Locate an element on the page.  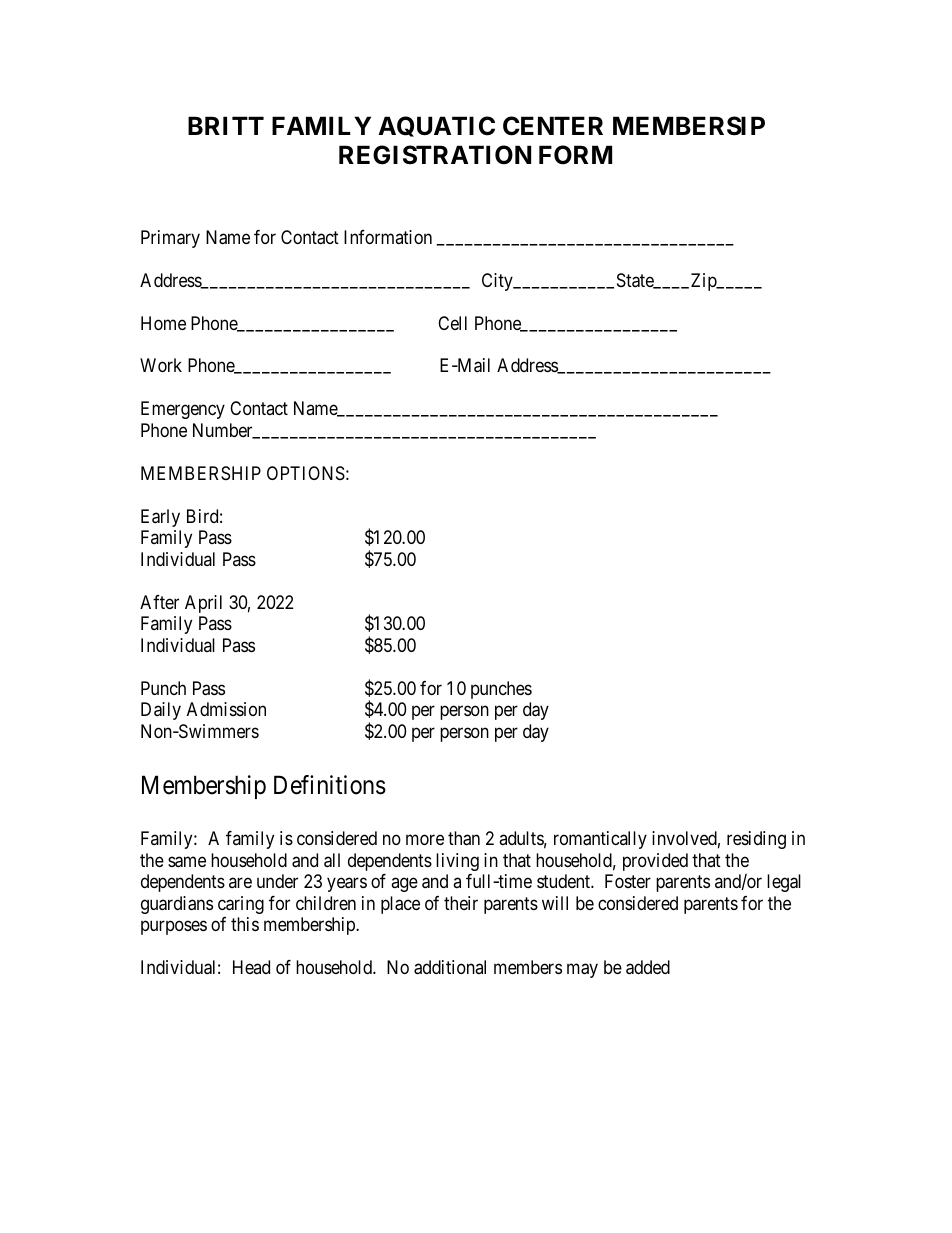
residing is located at coordinates (756, 840).
